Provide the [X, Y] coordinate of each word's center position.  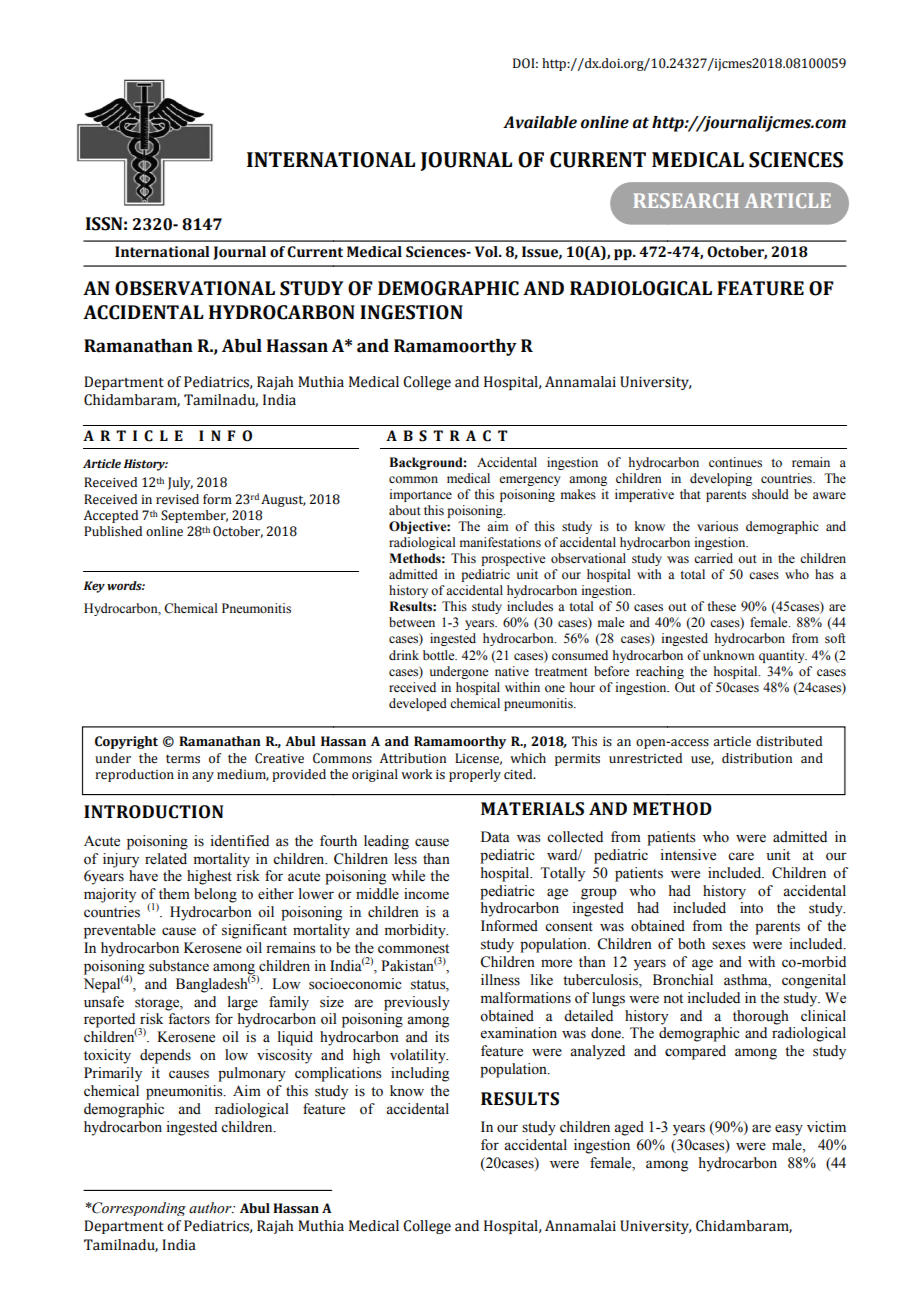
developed [418, 704]
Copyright [126, 742]
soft [835, 638]
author [211, 1208]
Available [540, 122]
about [405, 510]
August [283, 500]
